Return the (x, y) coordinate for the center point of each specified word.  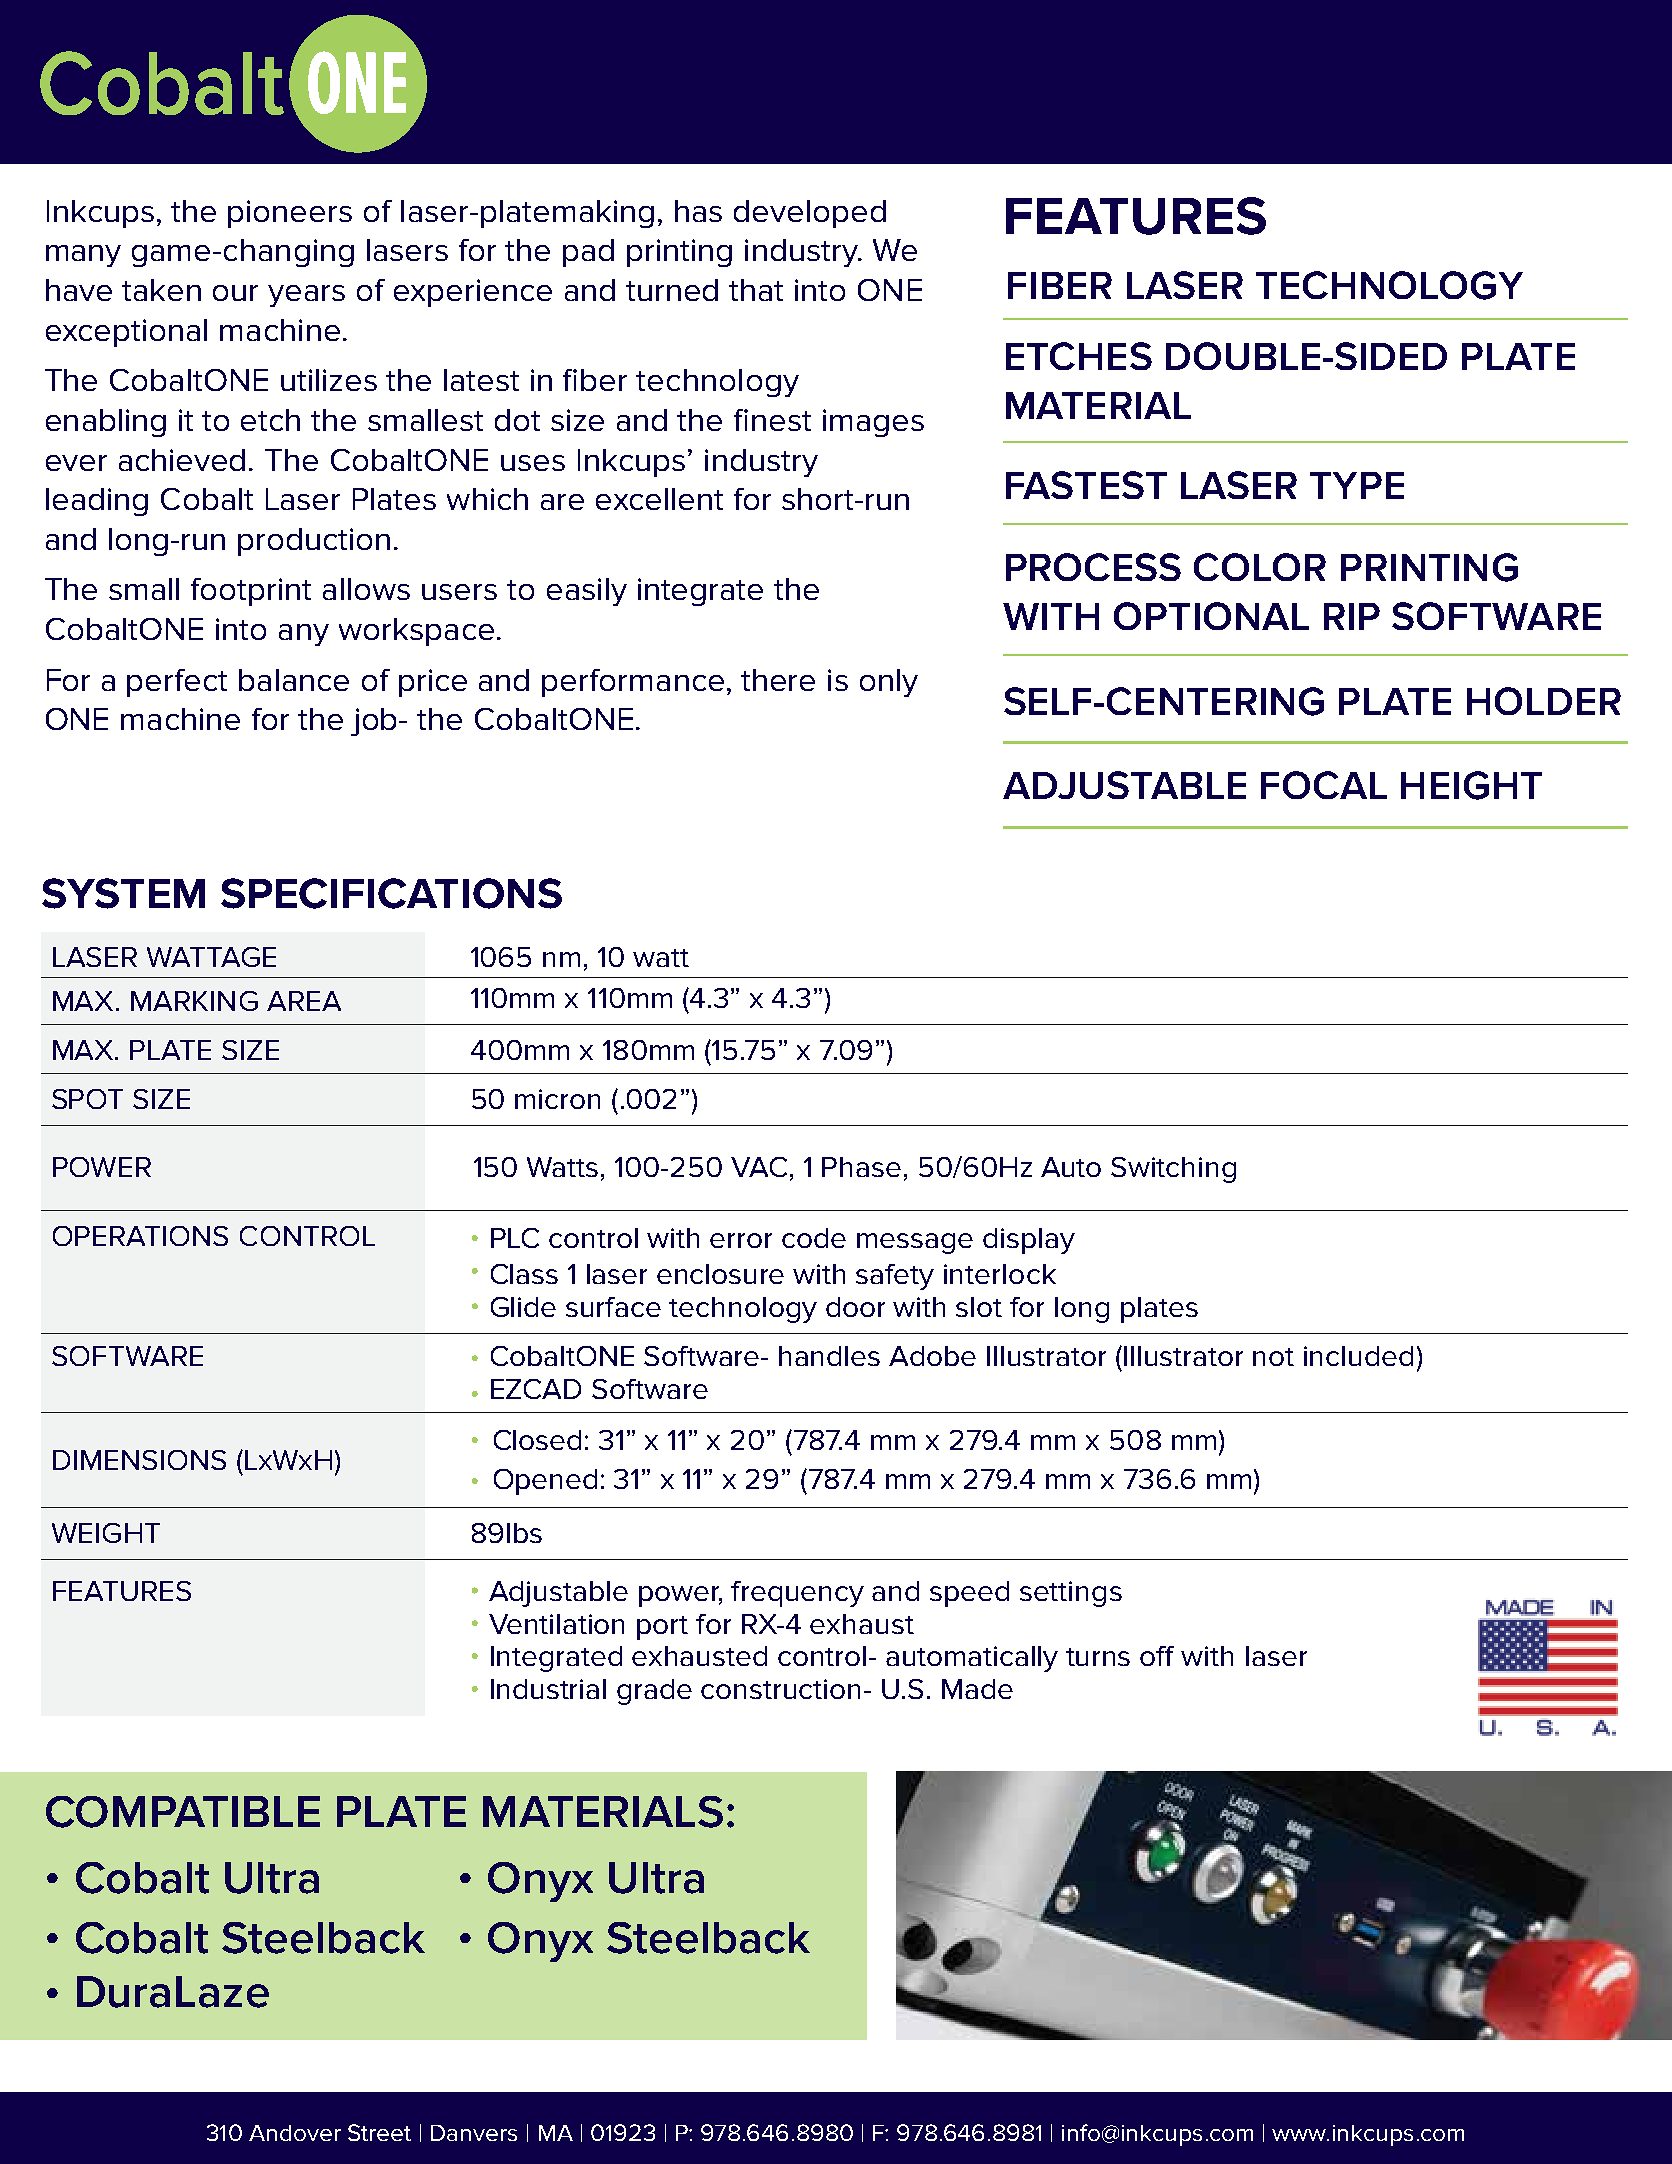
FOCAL (1324, 785)
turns (1098, 1657)
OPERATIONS (140, 1236)
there (778, 680)
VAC (759, 1167)
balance (294, 680)
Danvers (474, 2133)
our (235, 293)
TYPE (1357, 485)
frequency (797, 1594)
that (756, 290)
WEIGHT (106, 1533)
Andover (295, 2133)
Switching (1173, 1170)
